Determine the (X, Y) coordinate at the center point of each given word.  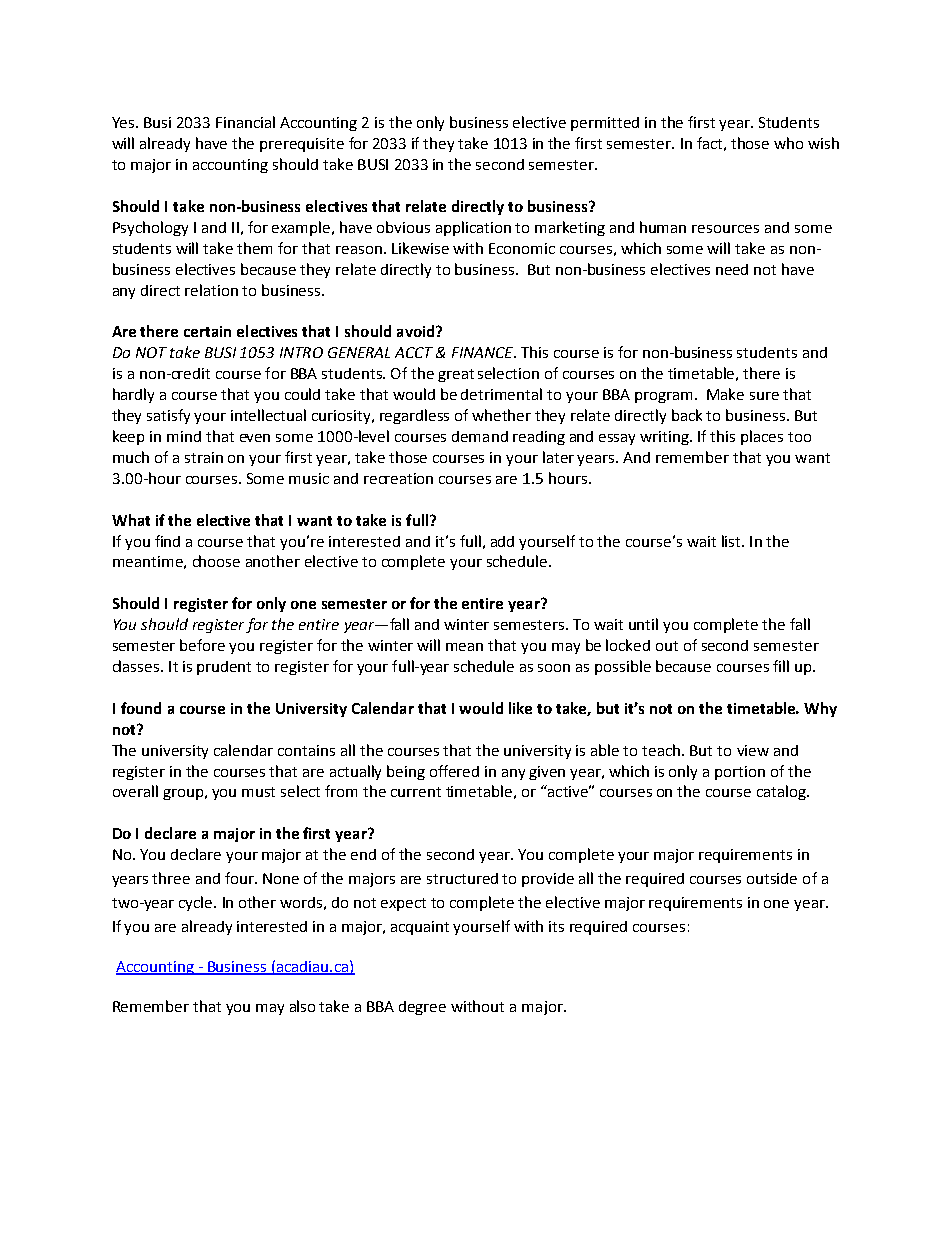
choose (216, 561)
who (788, 143)
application (473, 228)
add (502, 541)
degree (422, 1008)
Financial (245, 122)
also (302, 1006)
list (732, 541)
